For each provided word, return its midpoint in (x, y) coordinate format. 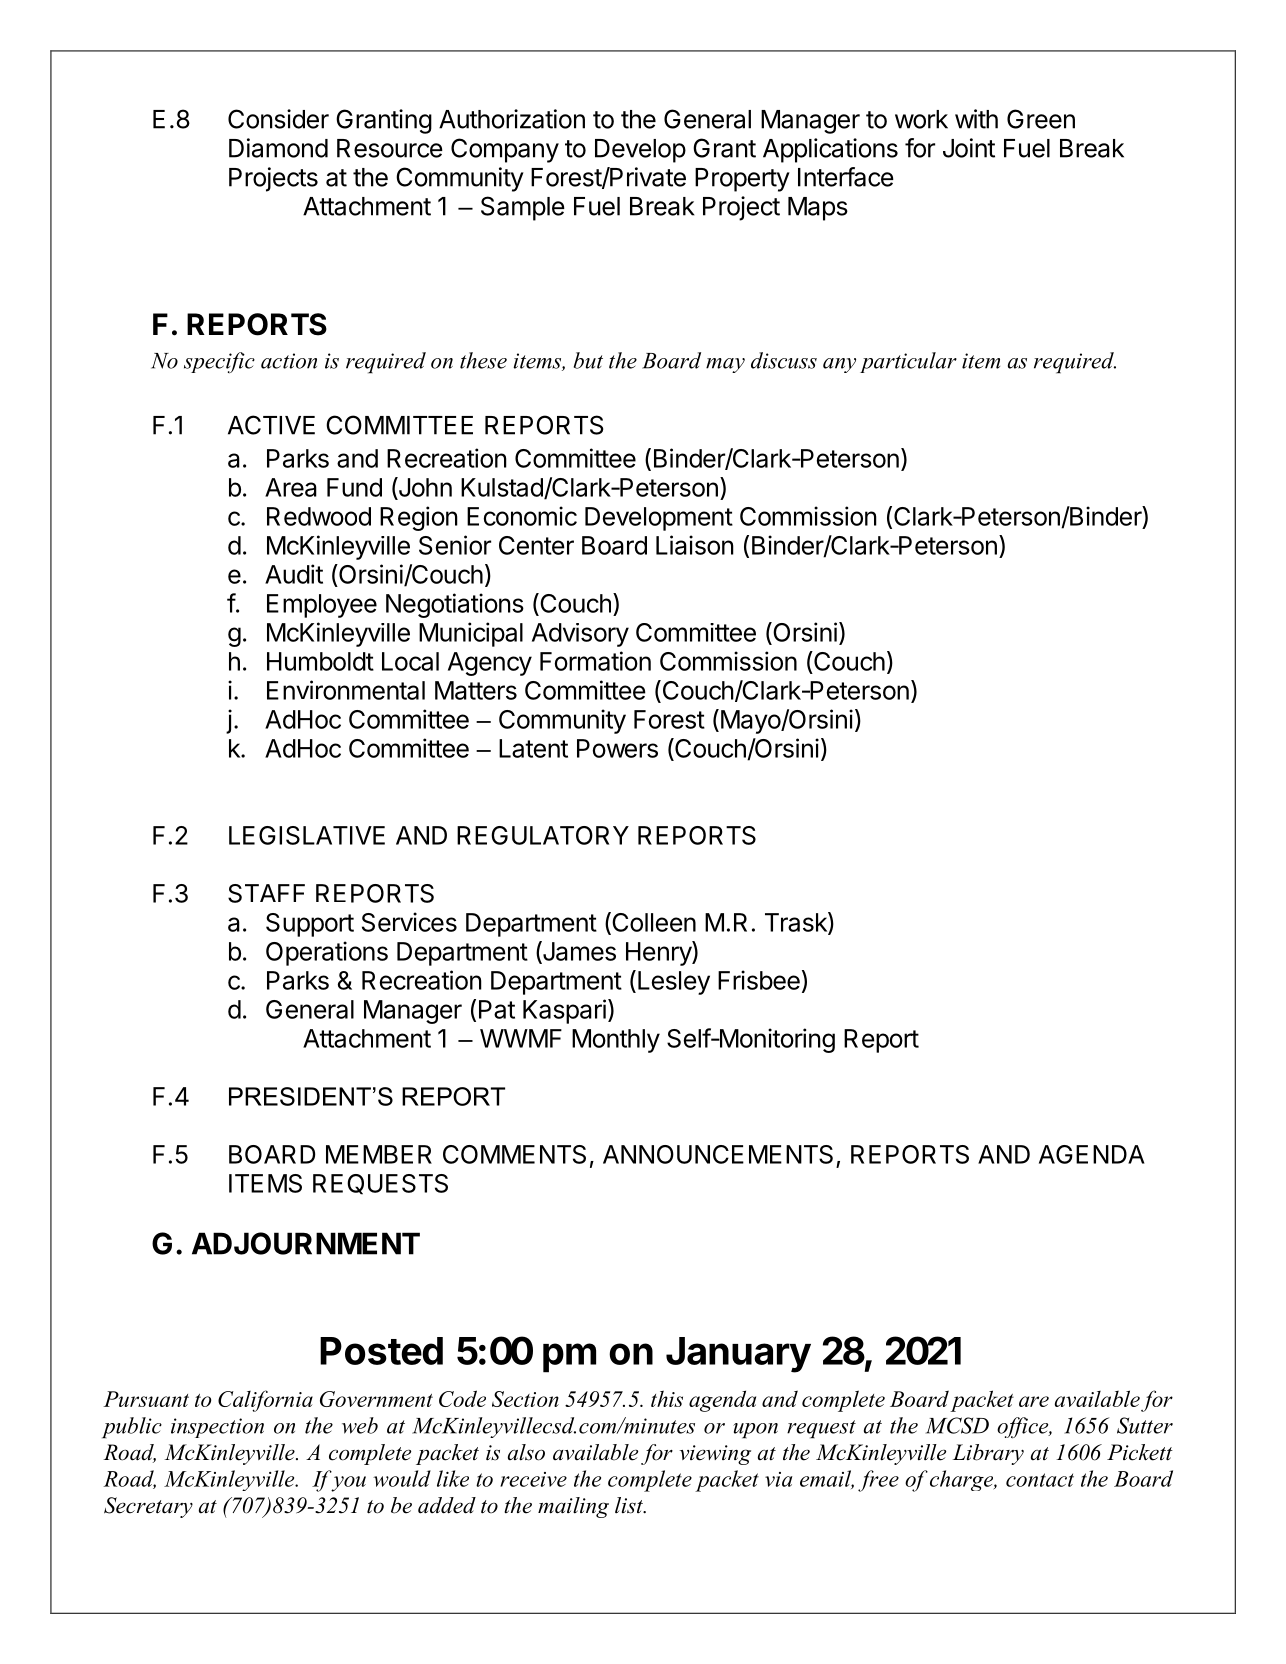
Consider (278, 119)
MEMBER (379, 1154)
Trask (797, 923)
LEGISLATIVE (307, 835)
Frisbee (759, 980)
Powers (617, 748)
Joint (969, 148)
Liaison (695, 545)
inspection (217, 1428)
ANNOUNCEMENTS (718, 1154)
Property (742, 180)
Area (291, 487)
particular (908, 362)
